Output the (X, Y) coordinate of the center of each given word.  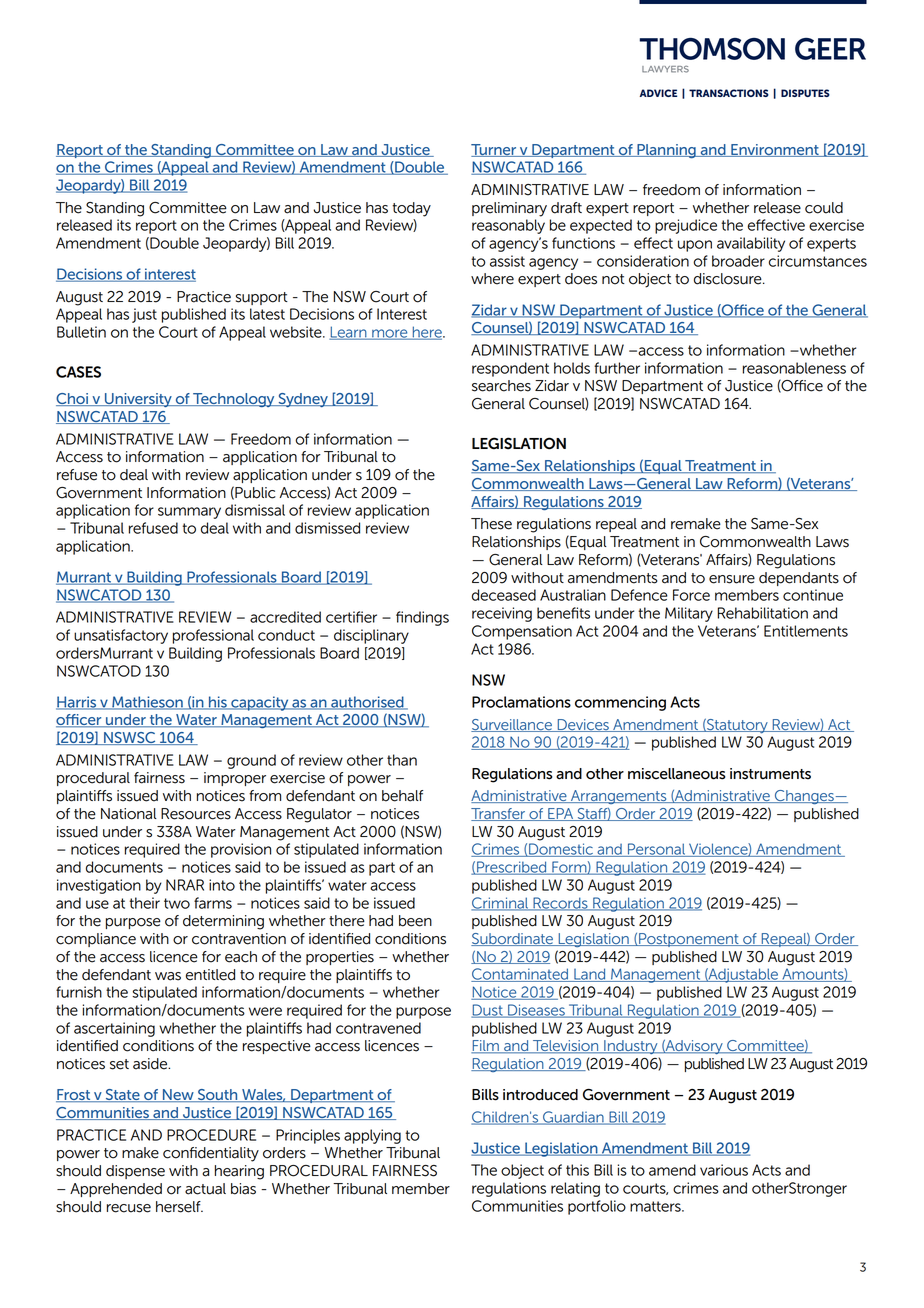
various (724, 1170)
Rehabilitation (762, 613)
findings (422, 618)
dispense (135, 1172)
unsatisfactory (121, 636)
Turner (495, 150)
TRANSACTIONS (729, 93)
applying (372, 1136)
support (262, 298)
